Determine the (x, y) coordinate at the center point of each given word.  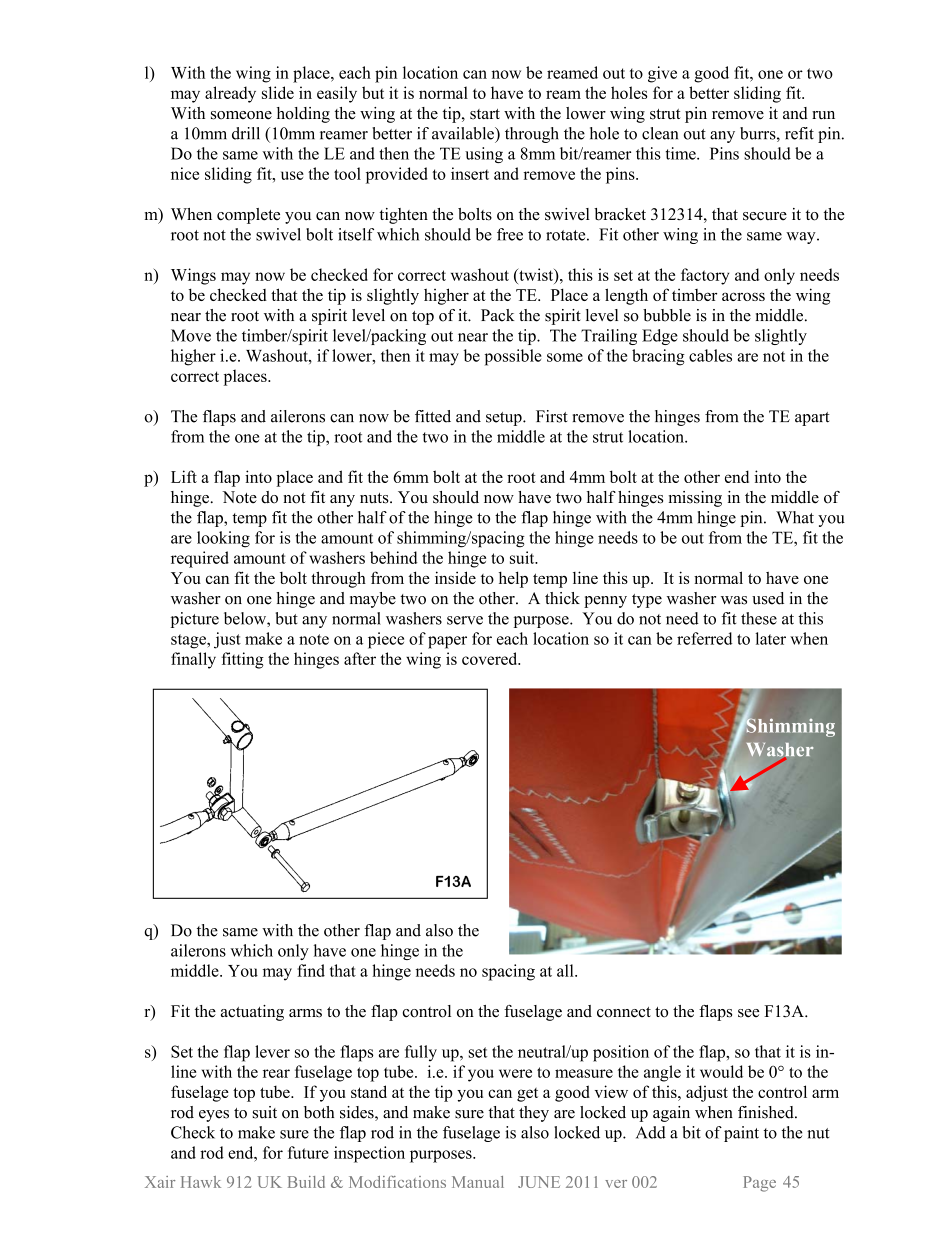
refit (799, 133)
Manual (478, 1182)
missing (695, 499)
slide (278, 92)
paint (741, 1134)
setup (505, 419)
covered (491, 658)
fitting (242, 660)
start (485, 114)
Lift (184, 476)
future (308, 1152)
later (770, 638)
